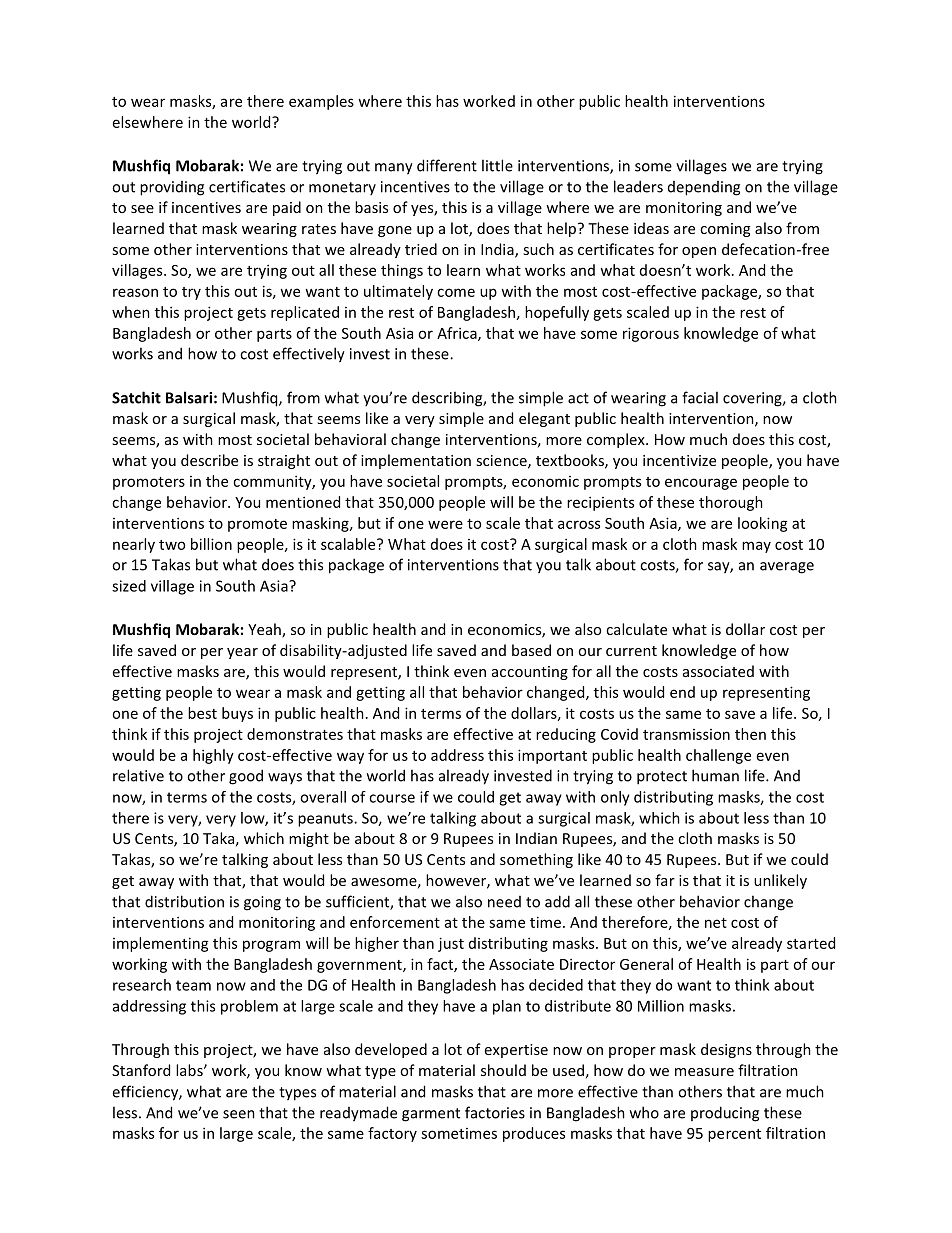 The width and height of the screenshot is (952, 1233). I want to click on Africa, so click(458, 334).
